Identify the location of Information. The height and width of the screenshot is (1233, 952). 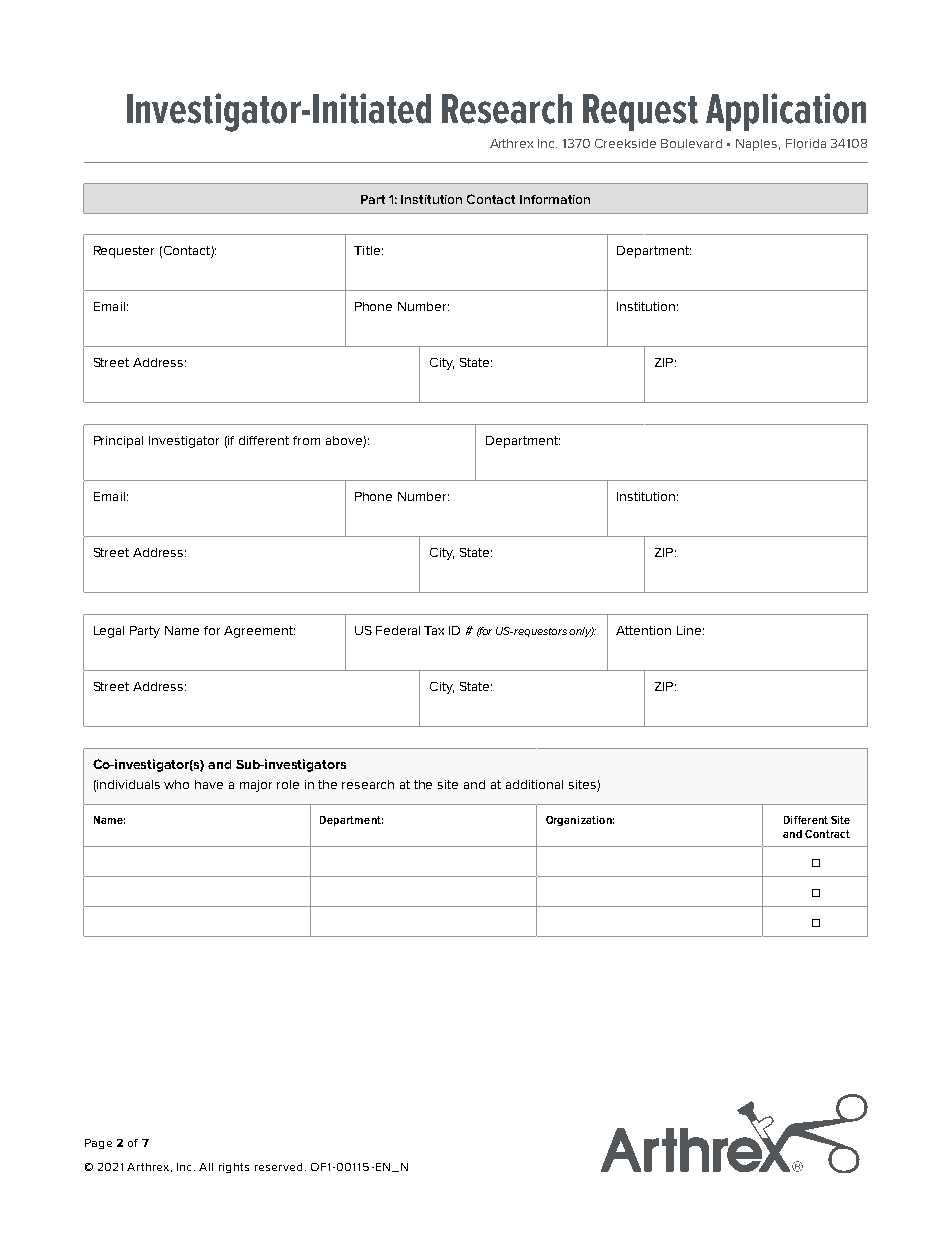
(555, 199).
